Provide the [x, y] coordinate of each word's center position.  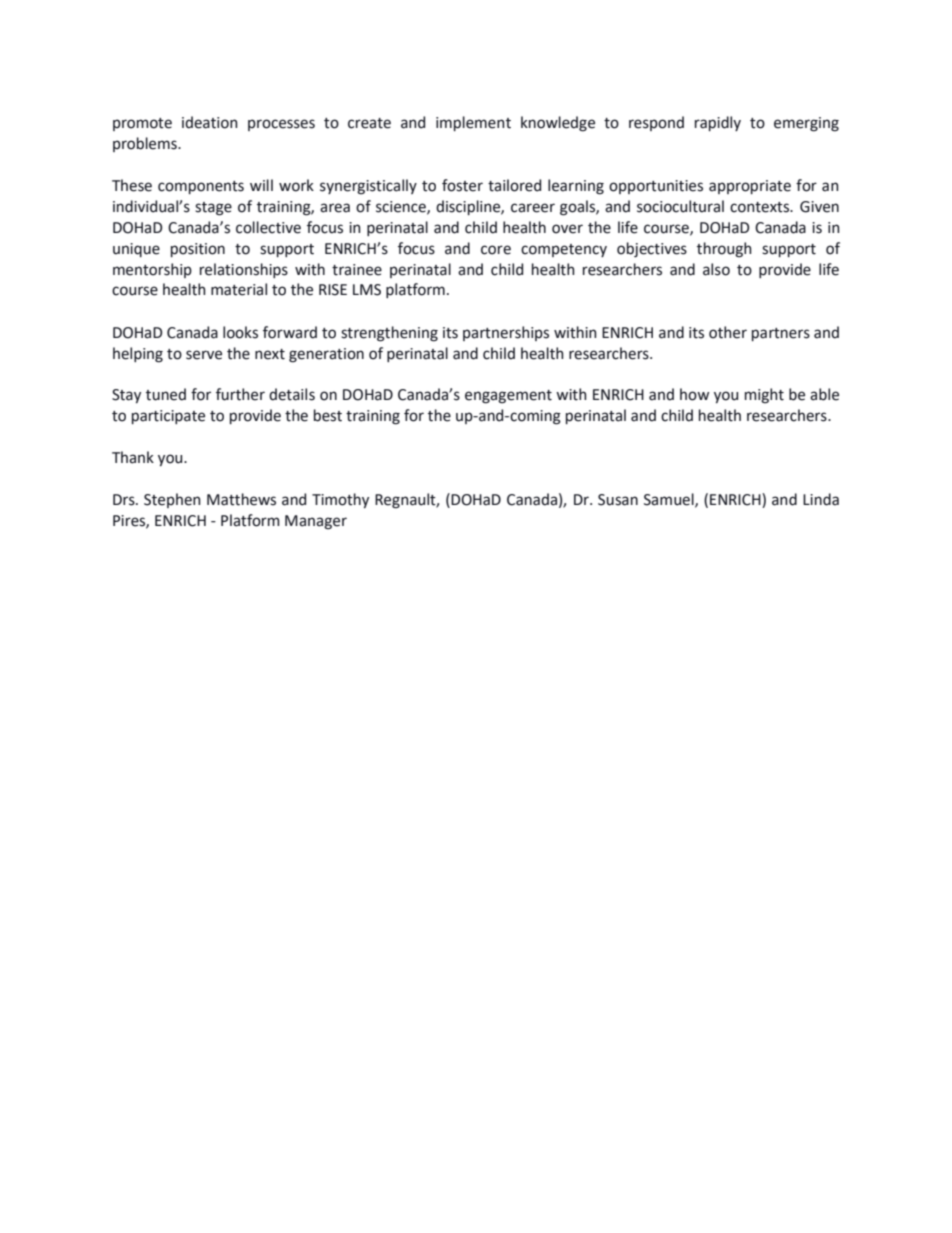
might [764, 396]
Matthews [241, 499]
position [198, 250]
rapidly [718, 123]
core [496, 250]
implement [473, 123]
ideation [210, 122]
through [724, 250]
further [240, 394]
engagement [508, 397]
